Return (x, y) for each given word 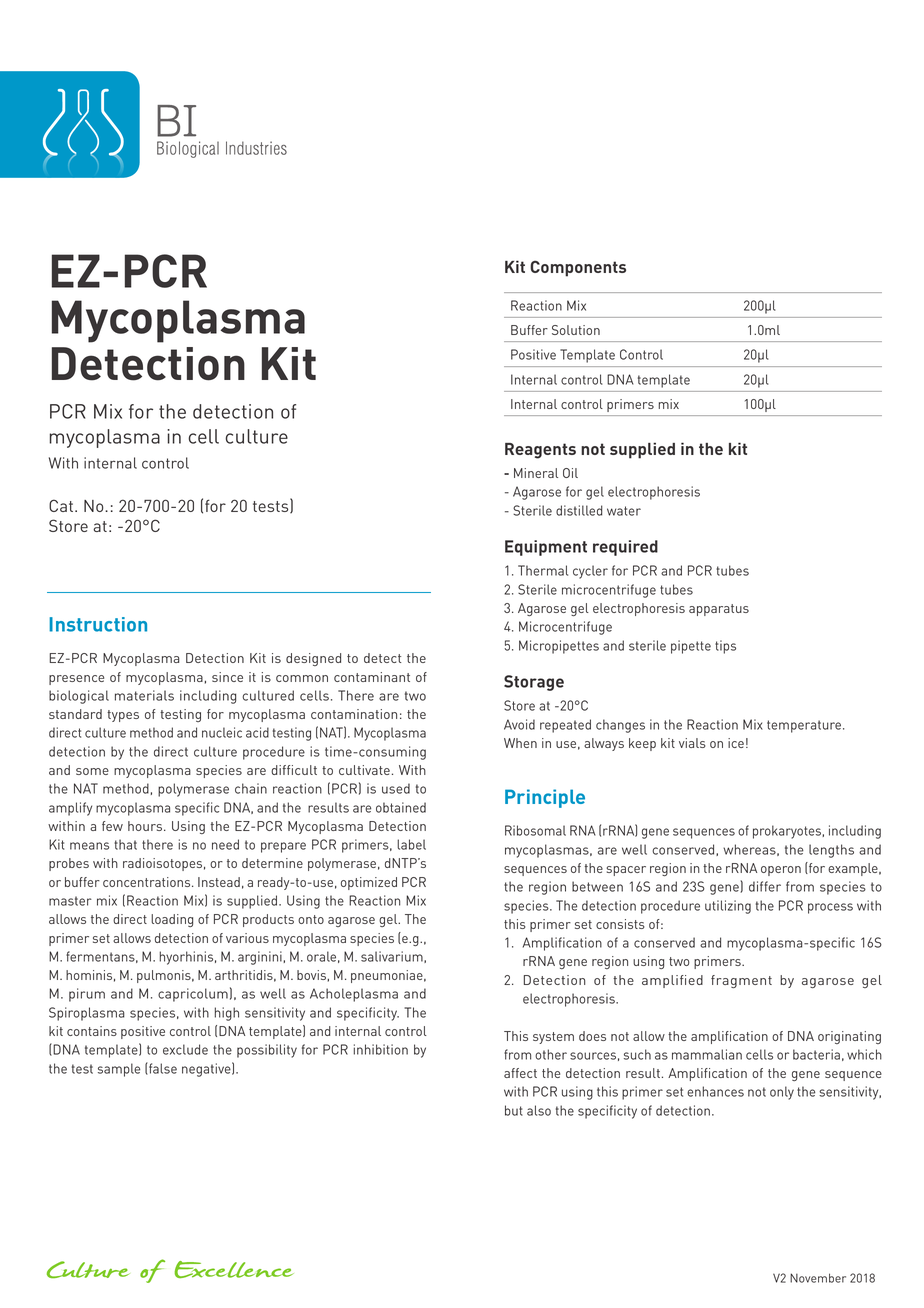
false (162, 1068)
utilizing (728, 907)
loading (172, 920)
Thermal (543, 570)
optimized (369, 883)
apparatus (719, 610)
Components (578, 268)
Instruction (98, 624)
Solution (576, 330)
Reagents (540, 451)
